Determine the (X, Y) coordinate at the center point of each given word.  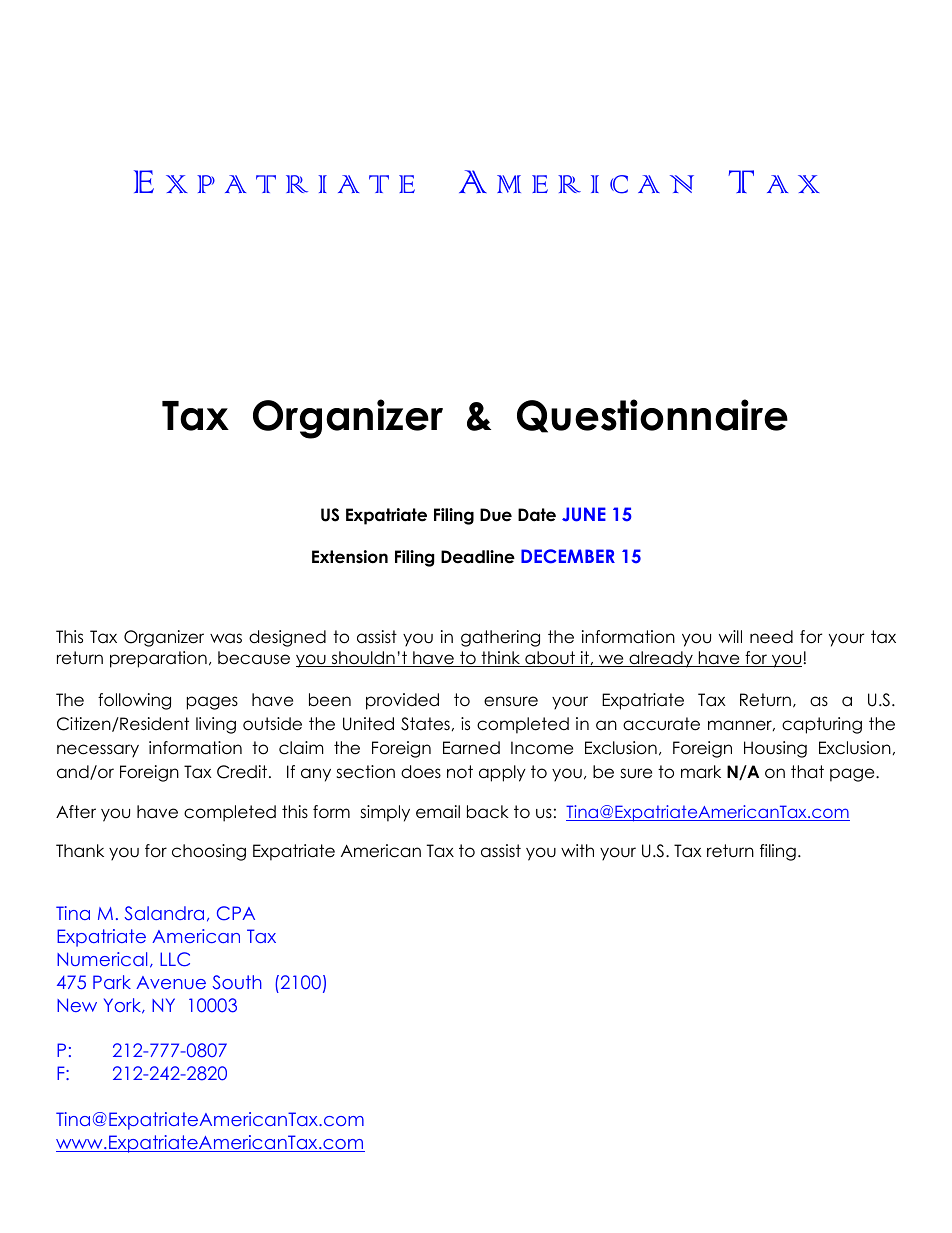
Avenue (171, 982)
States (425, 724)
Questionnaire (652, 416)
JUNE (584, 514)
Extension (350, 557)
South (237, 982)
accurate (661, 724)
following (134, 701)
